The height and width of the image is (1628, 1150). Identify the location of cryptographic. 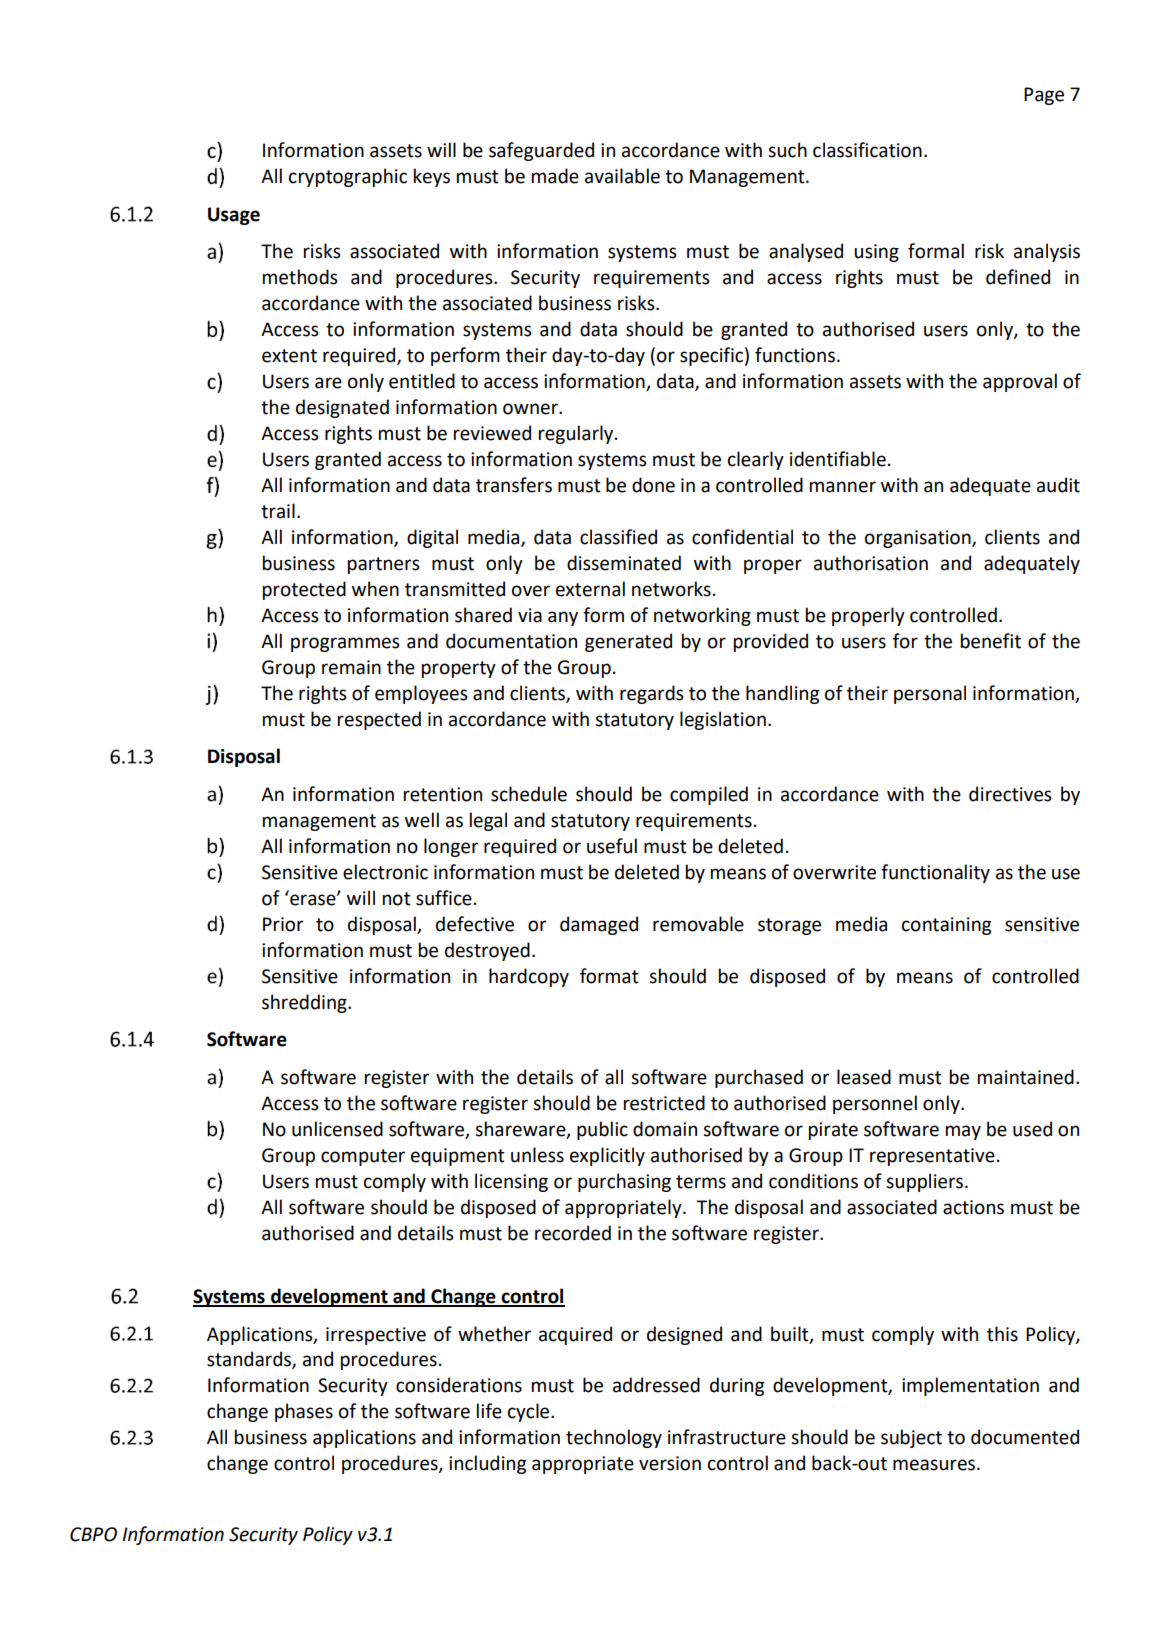
(348, 177).
